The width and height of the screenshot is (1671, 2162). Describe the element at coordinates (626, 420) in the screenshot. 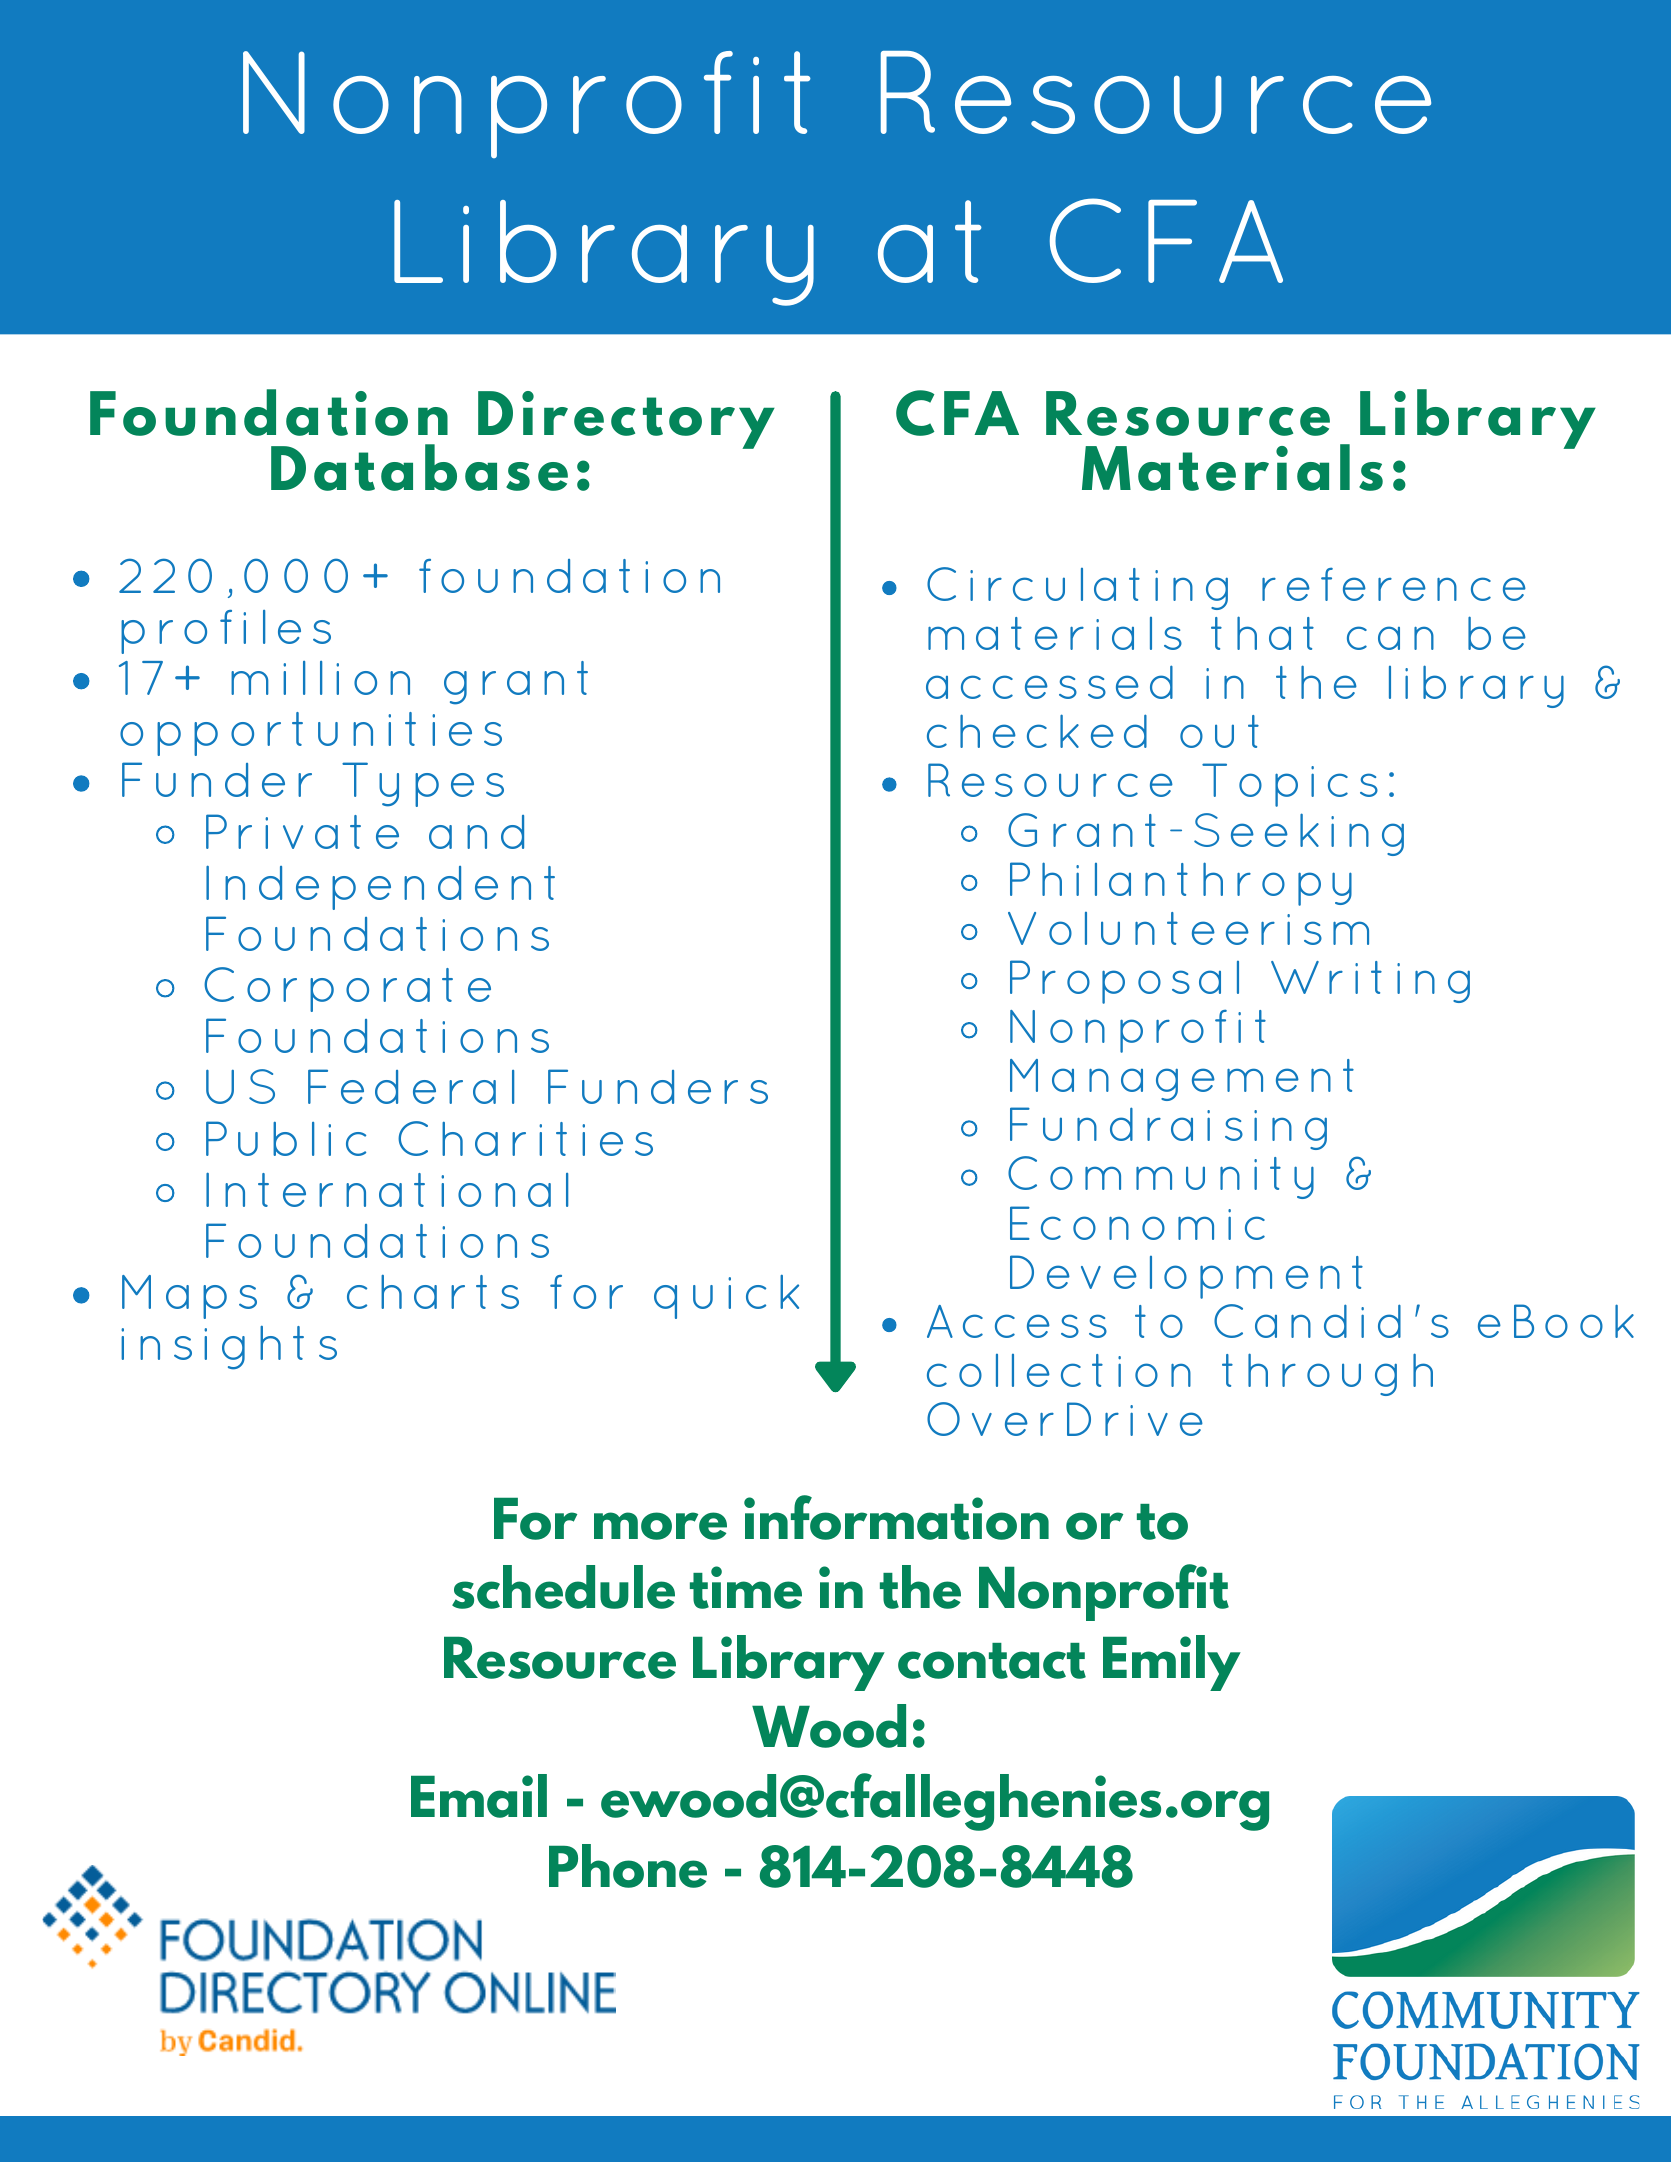

I see `Directory` at that location.
